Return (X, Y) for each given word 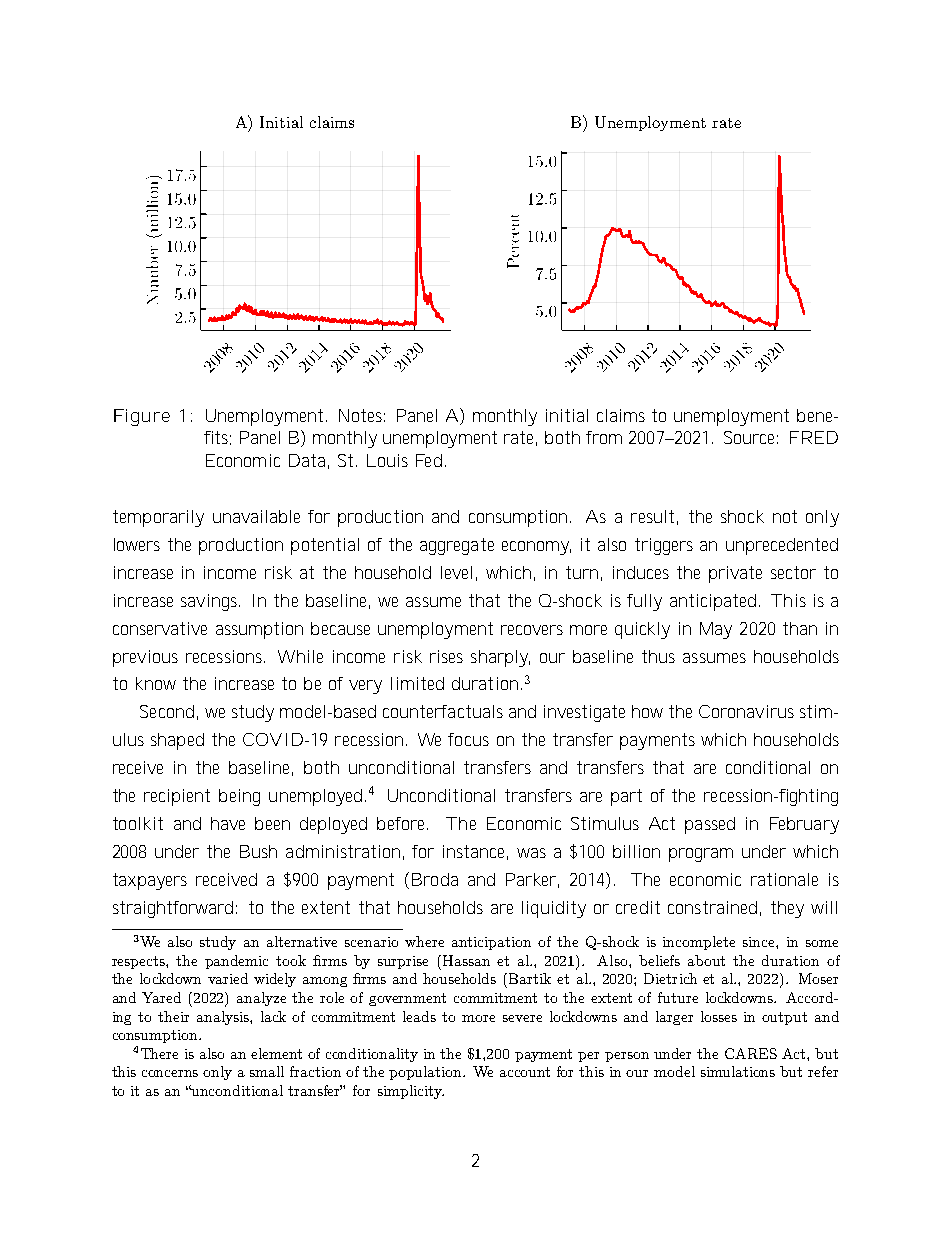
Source (751, 437)
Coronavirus (746, 711)
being (239, 797)
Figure (142, 417)
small (267, 1071)
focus (468, 739)
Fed (429, 460)
